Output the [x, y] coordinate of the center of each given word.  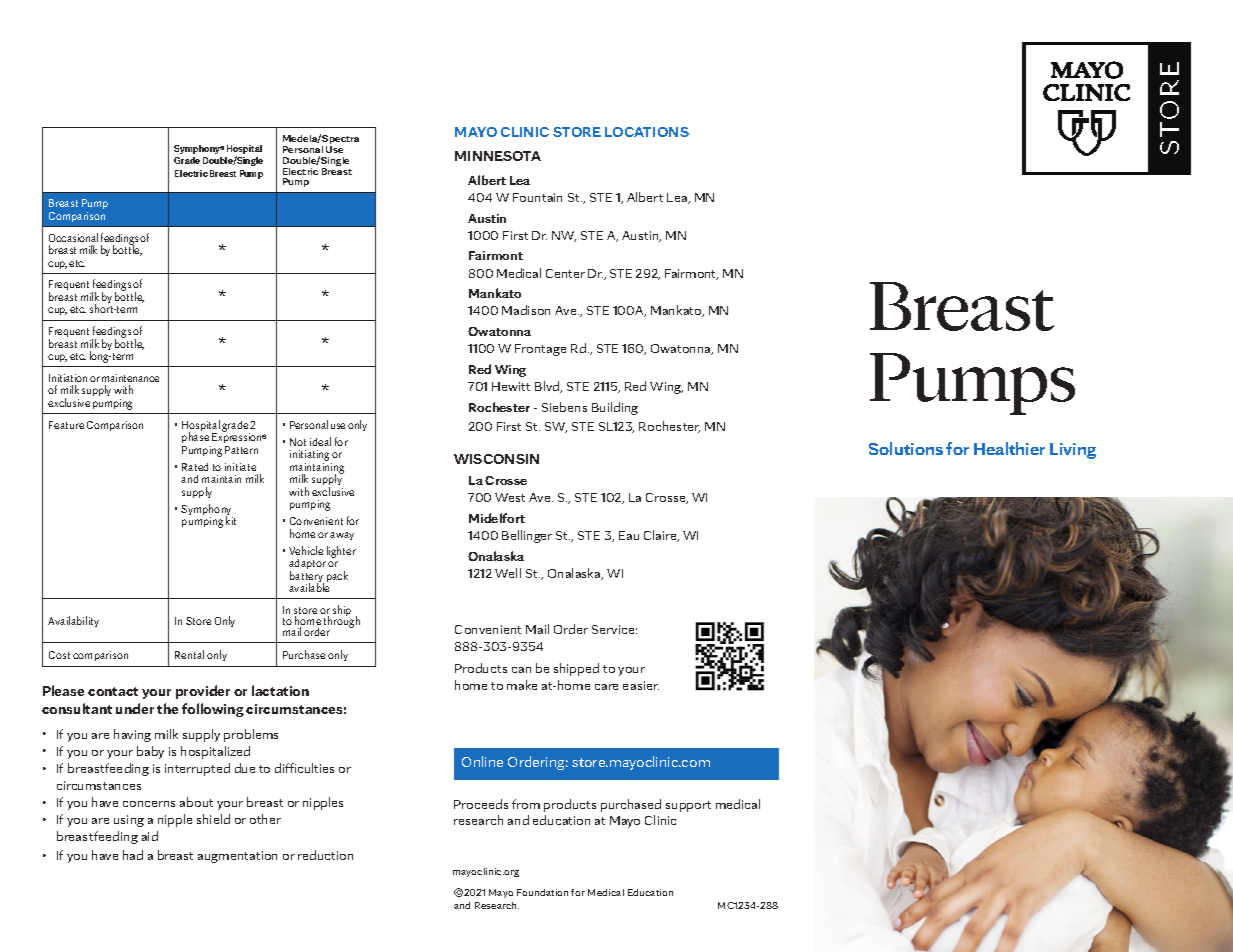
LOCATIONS [647, 132]
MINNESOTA [498, 156]
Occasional [73, 237]
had [133, 855]
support [688, 806]
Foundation [542, 892]
